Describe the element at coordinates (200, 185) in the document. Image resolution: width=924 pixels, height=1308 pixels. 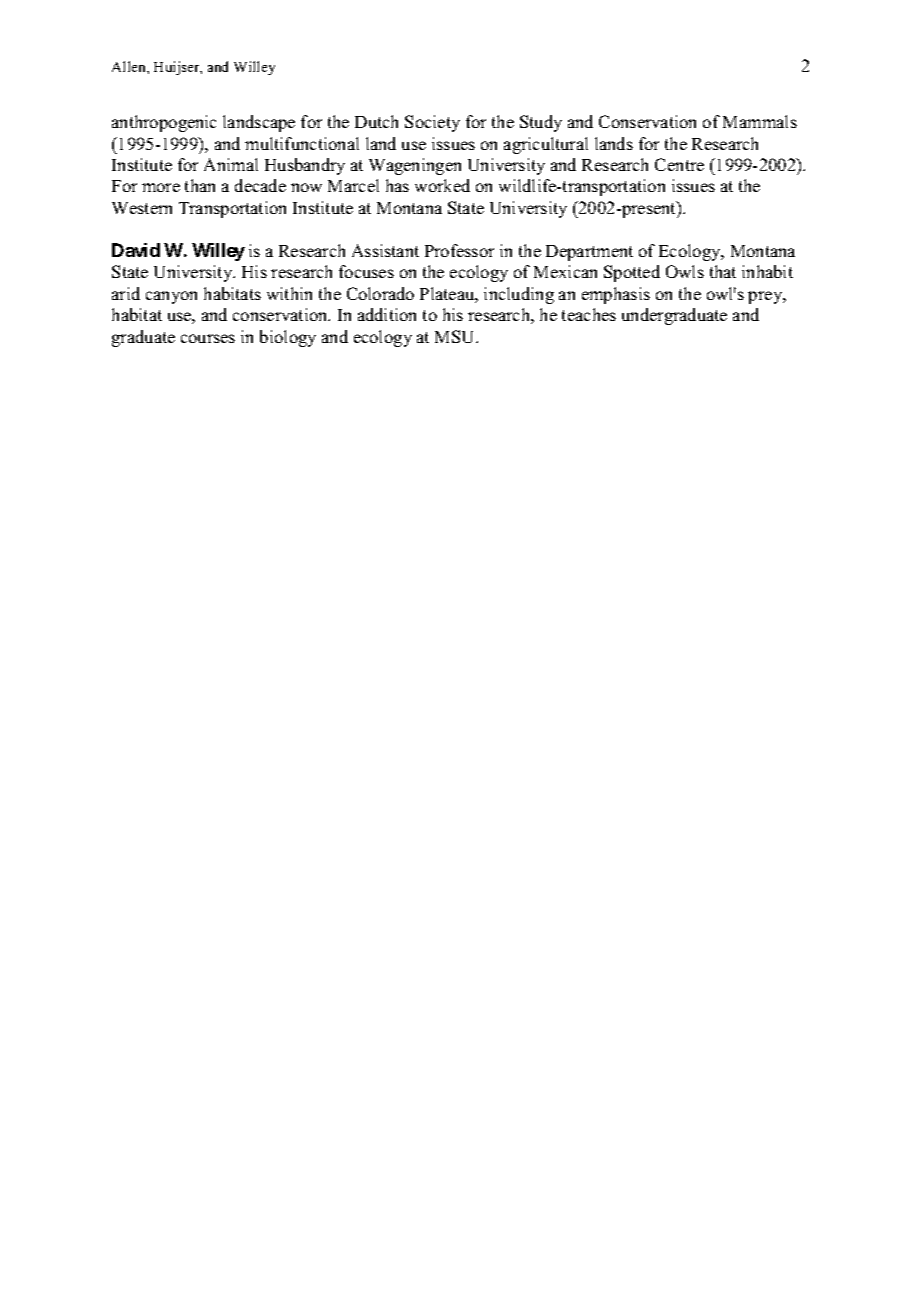
I see `than` at that location.
